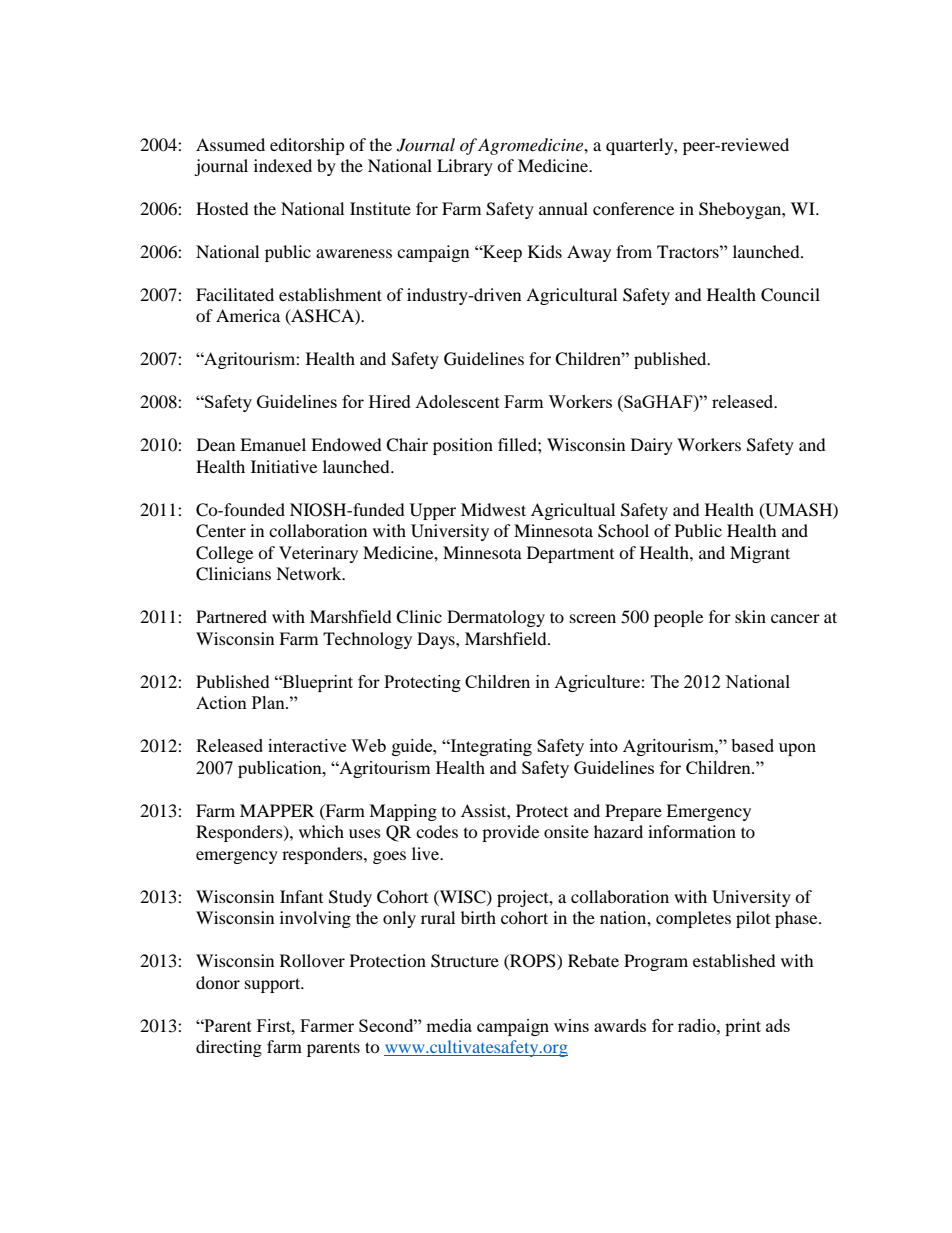  I want to click on into, so click(604, 745).
